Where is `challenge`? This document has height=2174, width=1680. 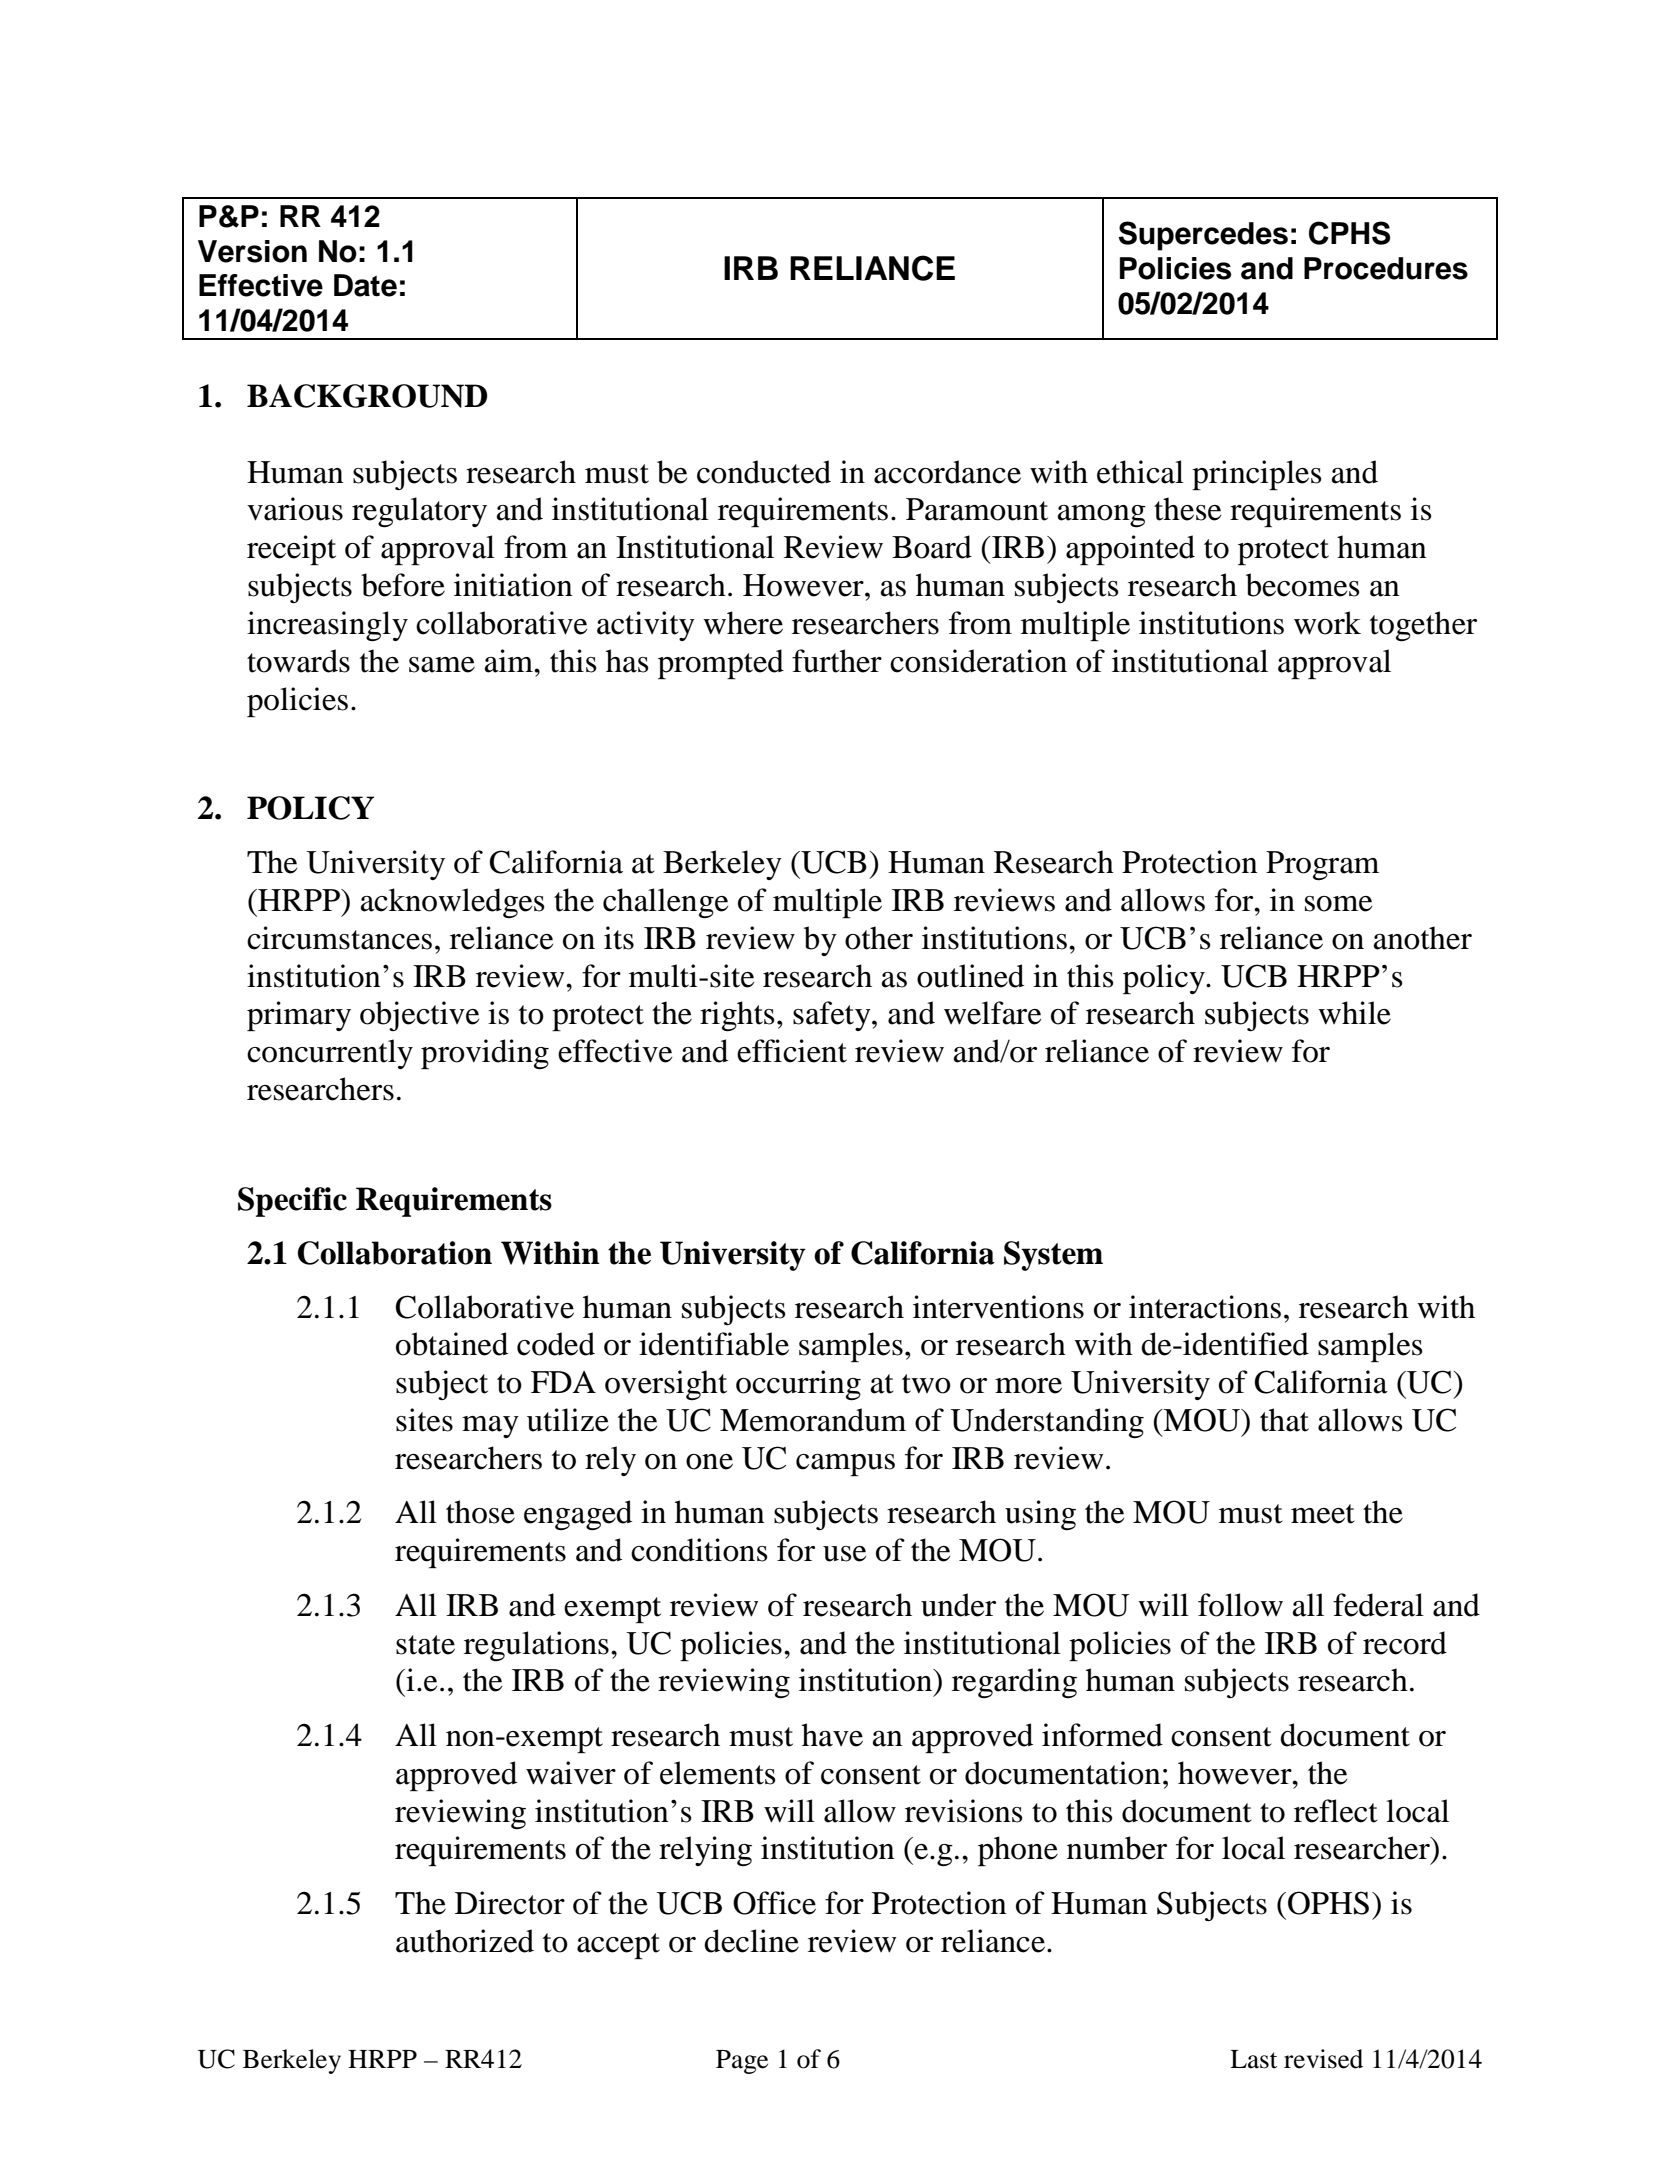
challenge is located at coordinates (665, 903).
